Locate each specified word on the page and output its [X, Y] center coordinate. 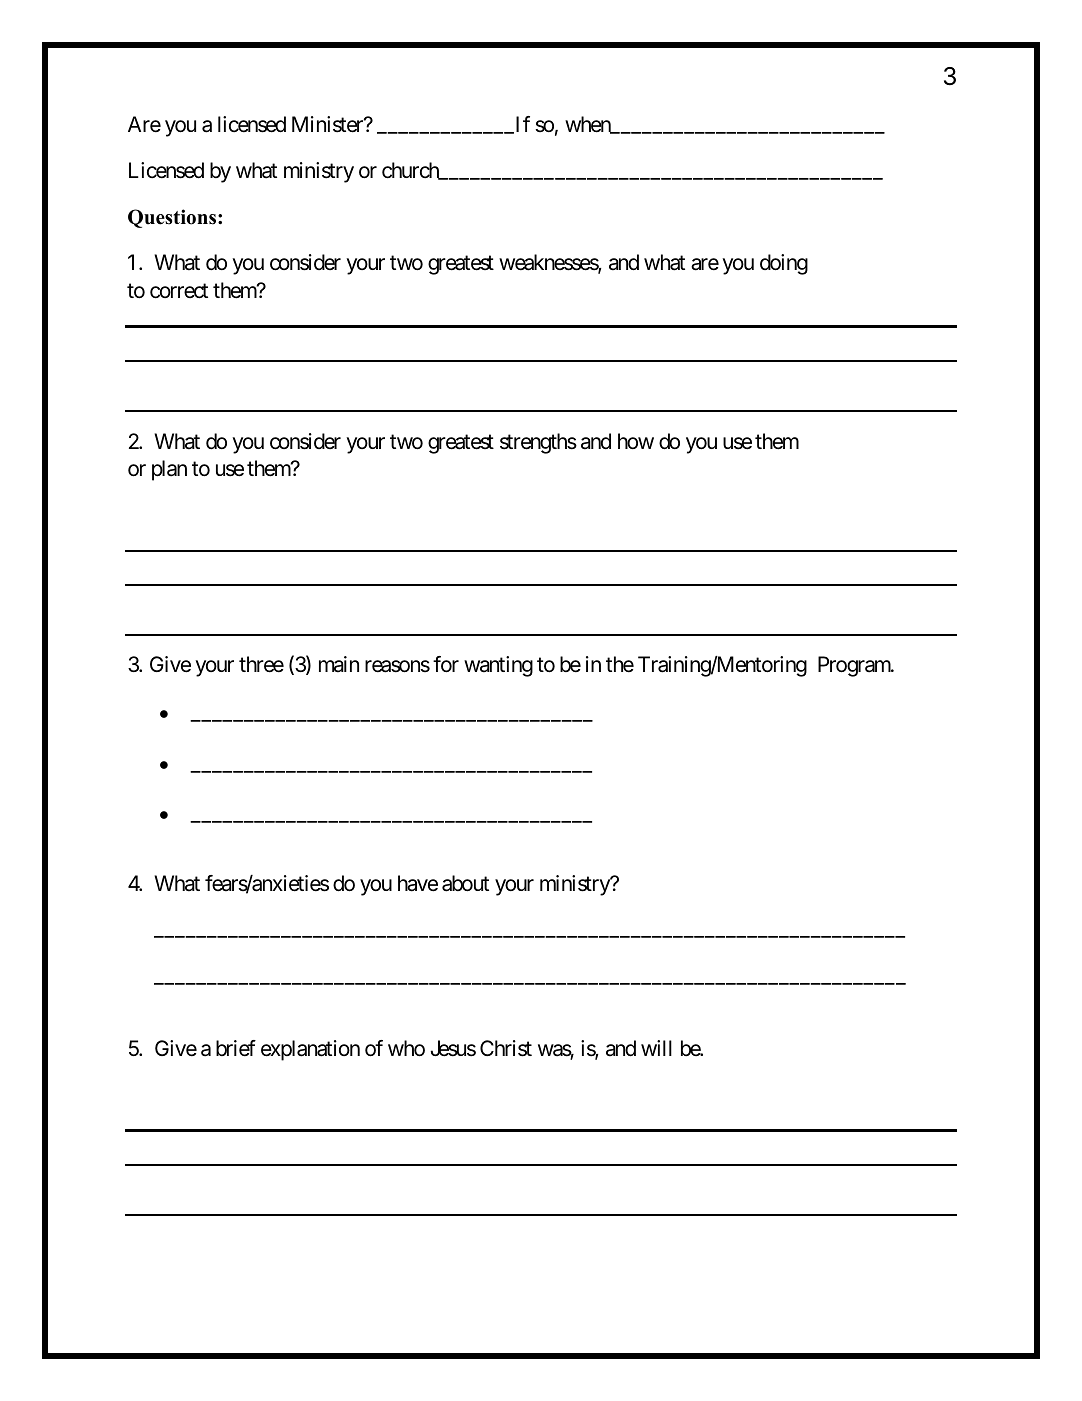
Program [855, 666]
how [636, 441]
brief [236, 1048]
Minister [328, 124]
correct [179, 291]
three [261, 664]
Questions [173, 218]
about [465, 883]
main [339, 664]
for [446, 664]
